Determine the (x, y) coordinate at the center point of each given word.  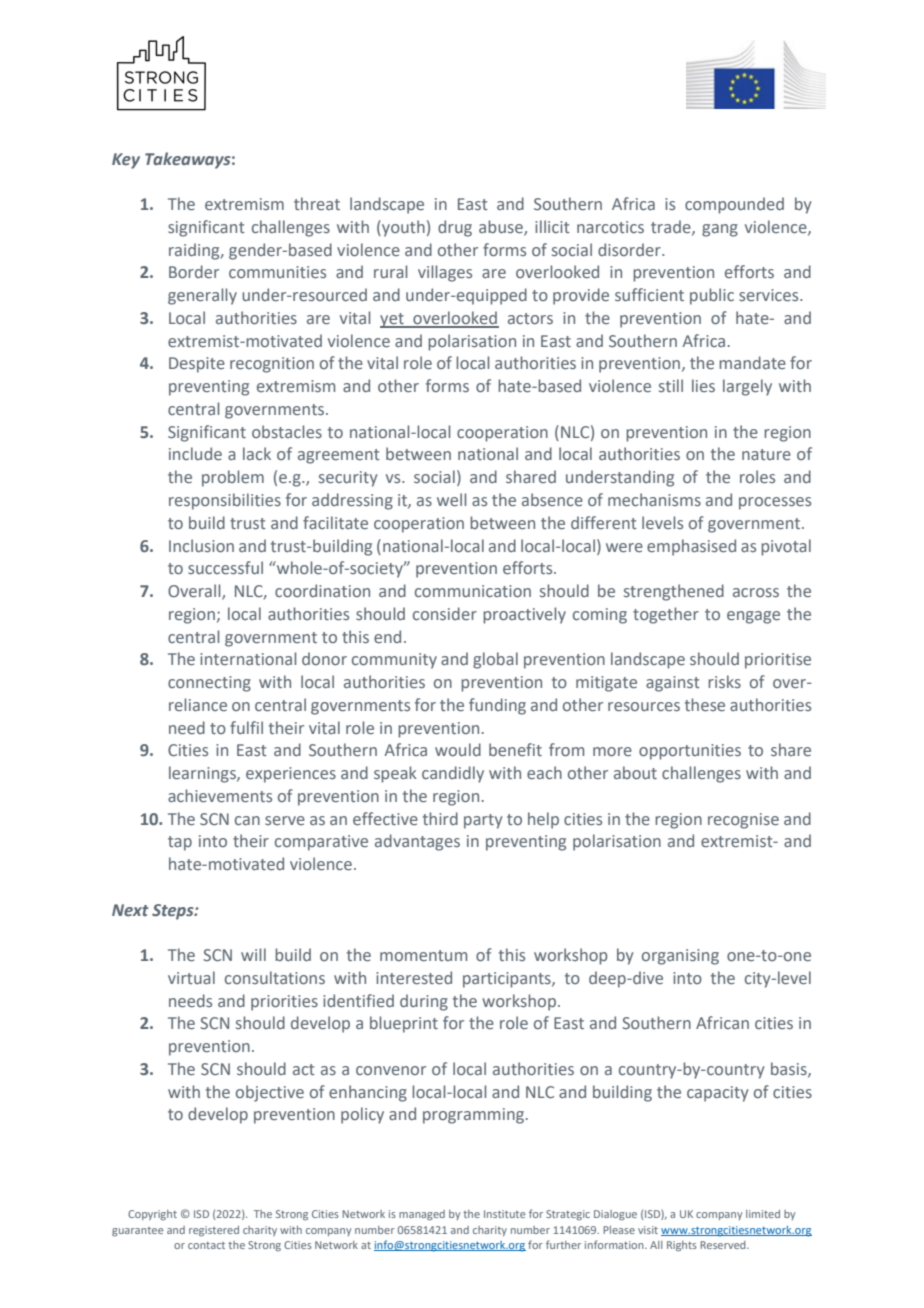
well (451, 499)
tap (180, 843)
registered (214, 1231)
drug (455, 228)
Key (126, 161)
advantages (417, 842)
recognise (743, 821)
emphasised (691, 547)
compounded (734, 205)
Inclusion (201, 545)
